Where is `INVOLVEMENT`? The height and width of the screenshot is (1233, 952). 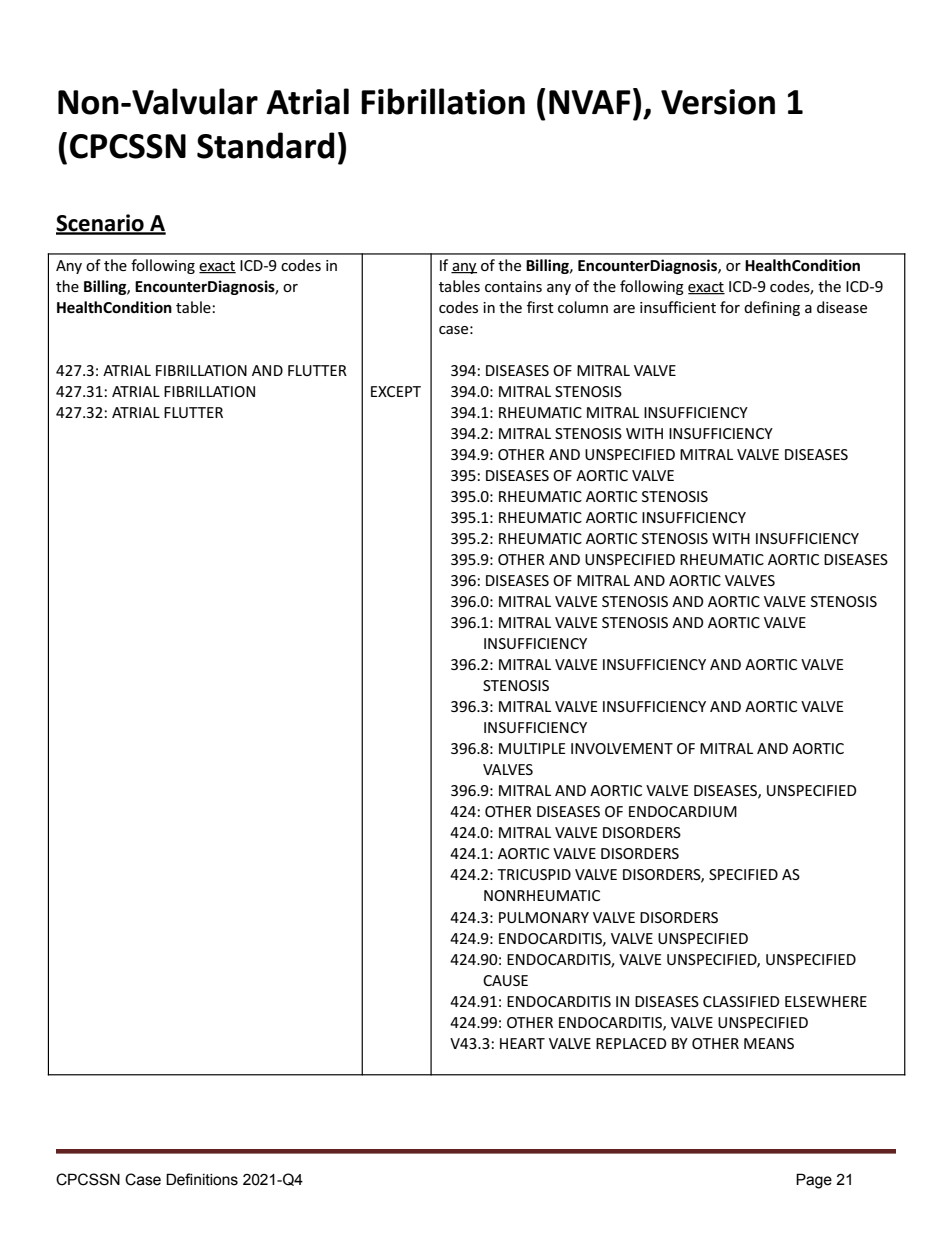 INVOLVEMENT is located at coordinates (622, 748).
